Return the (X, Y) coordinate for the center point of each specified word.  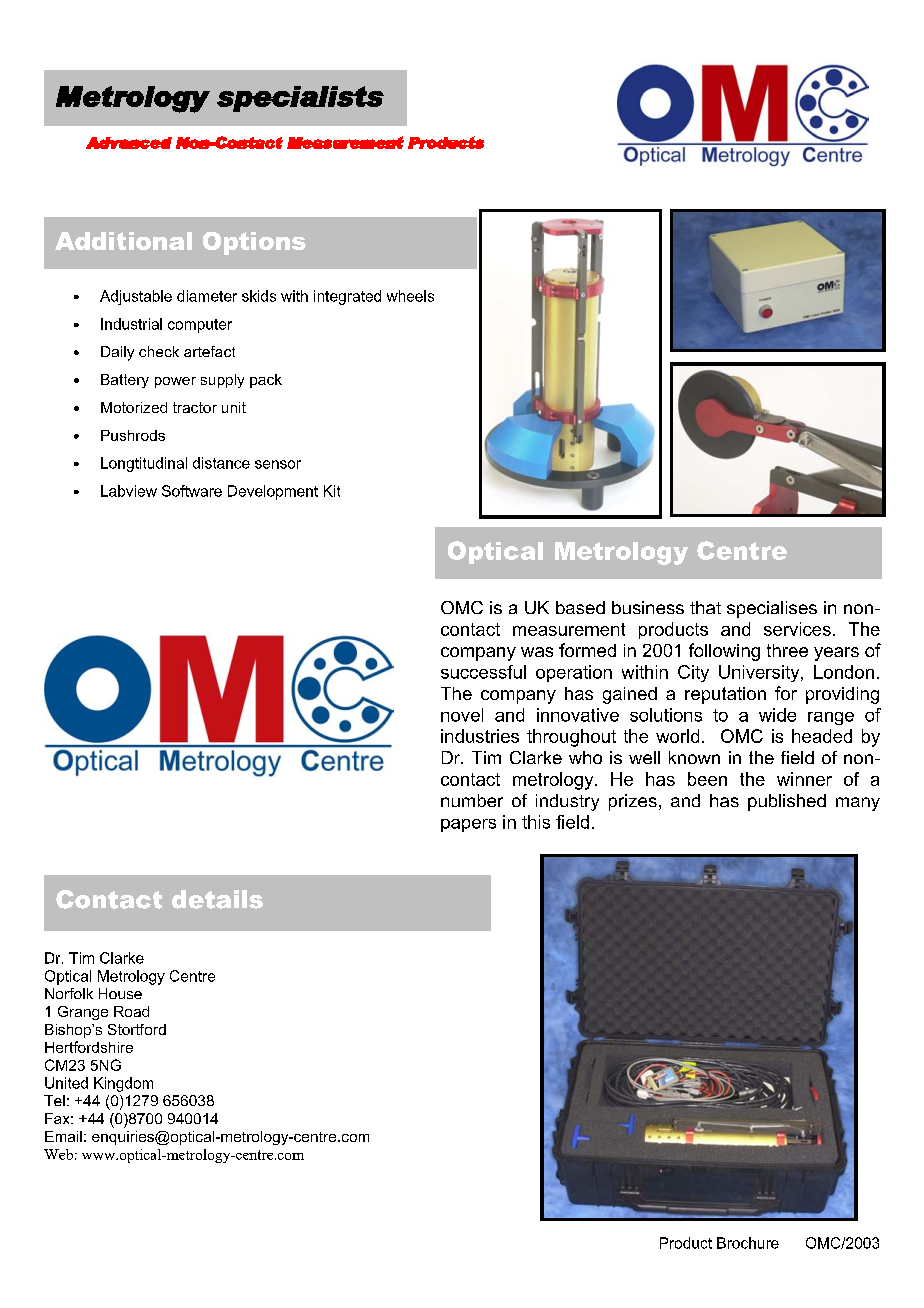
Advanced (129, 143)
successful (483, 672)
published (787, 802)
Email (63, 1136)
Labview (129, 491)
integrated (347, 297)
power (175, 382)
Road (131, 1011)
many (858, 804)
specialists (300, 99)
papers (468, 825)
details (217, 899)
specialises (772, 609)
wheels (410, 296)
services (797, 629)
